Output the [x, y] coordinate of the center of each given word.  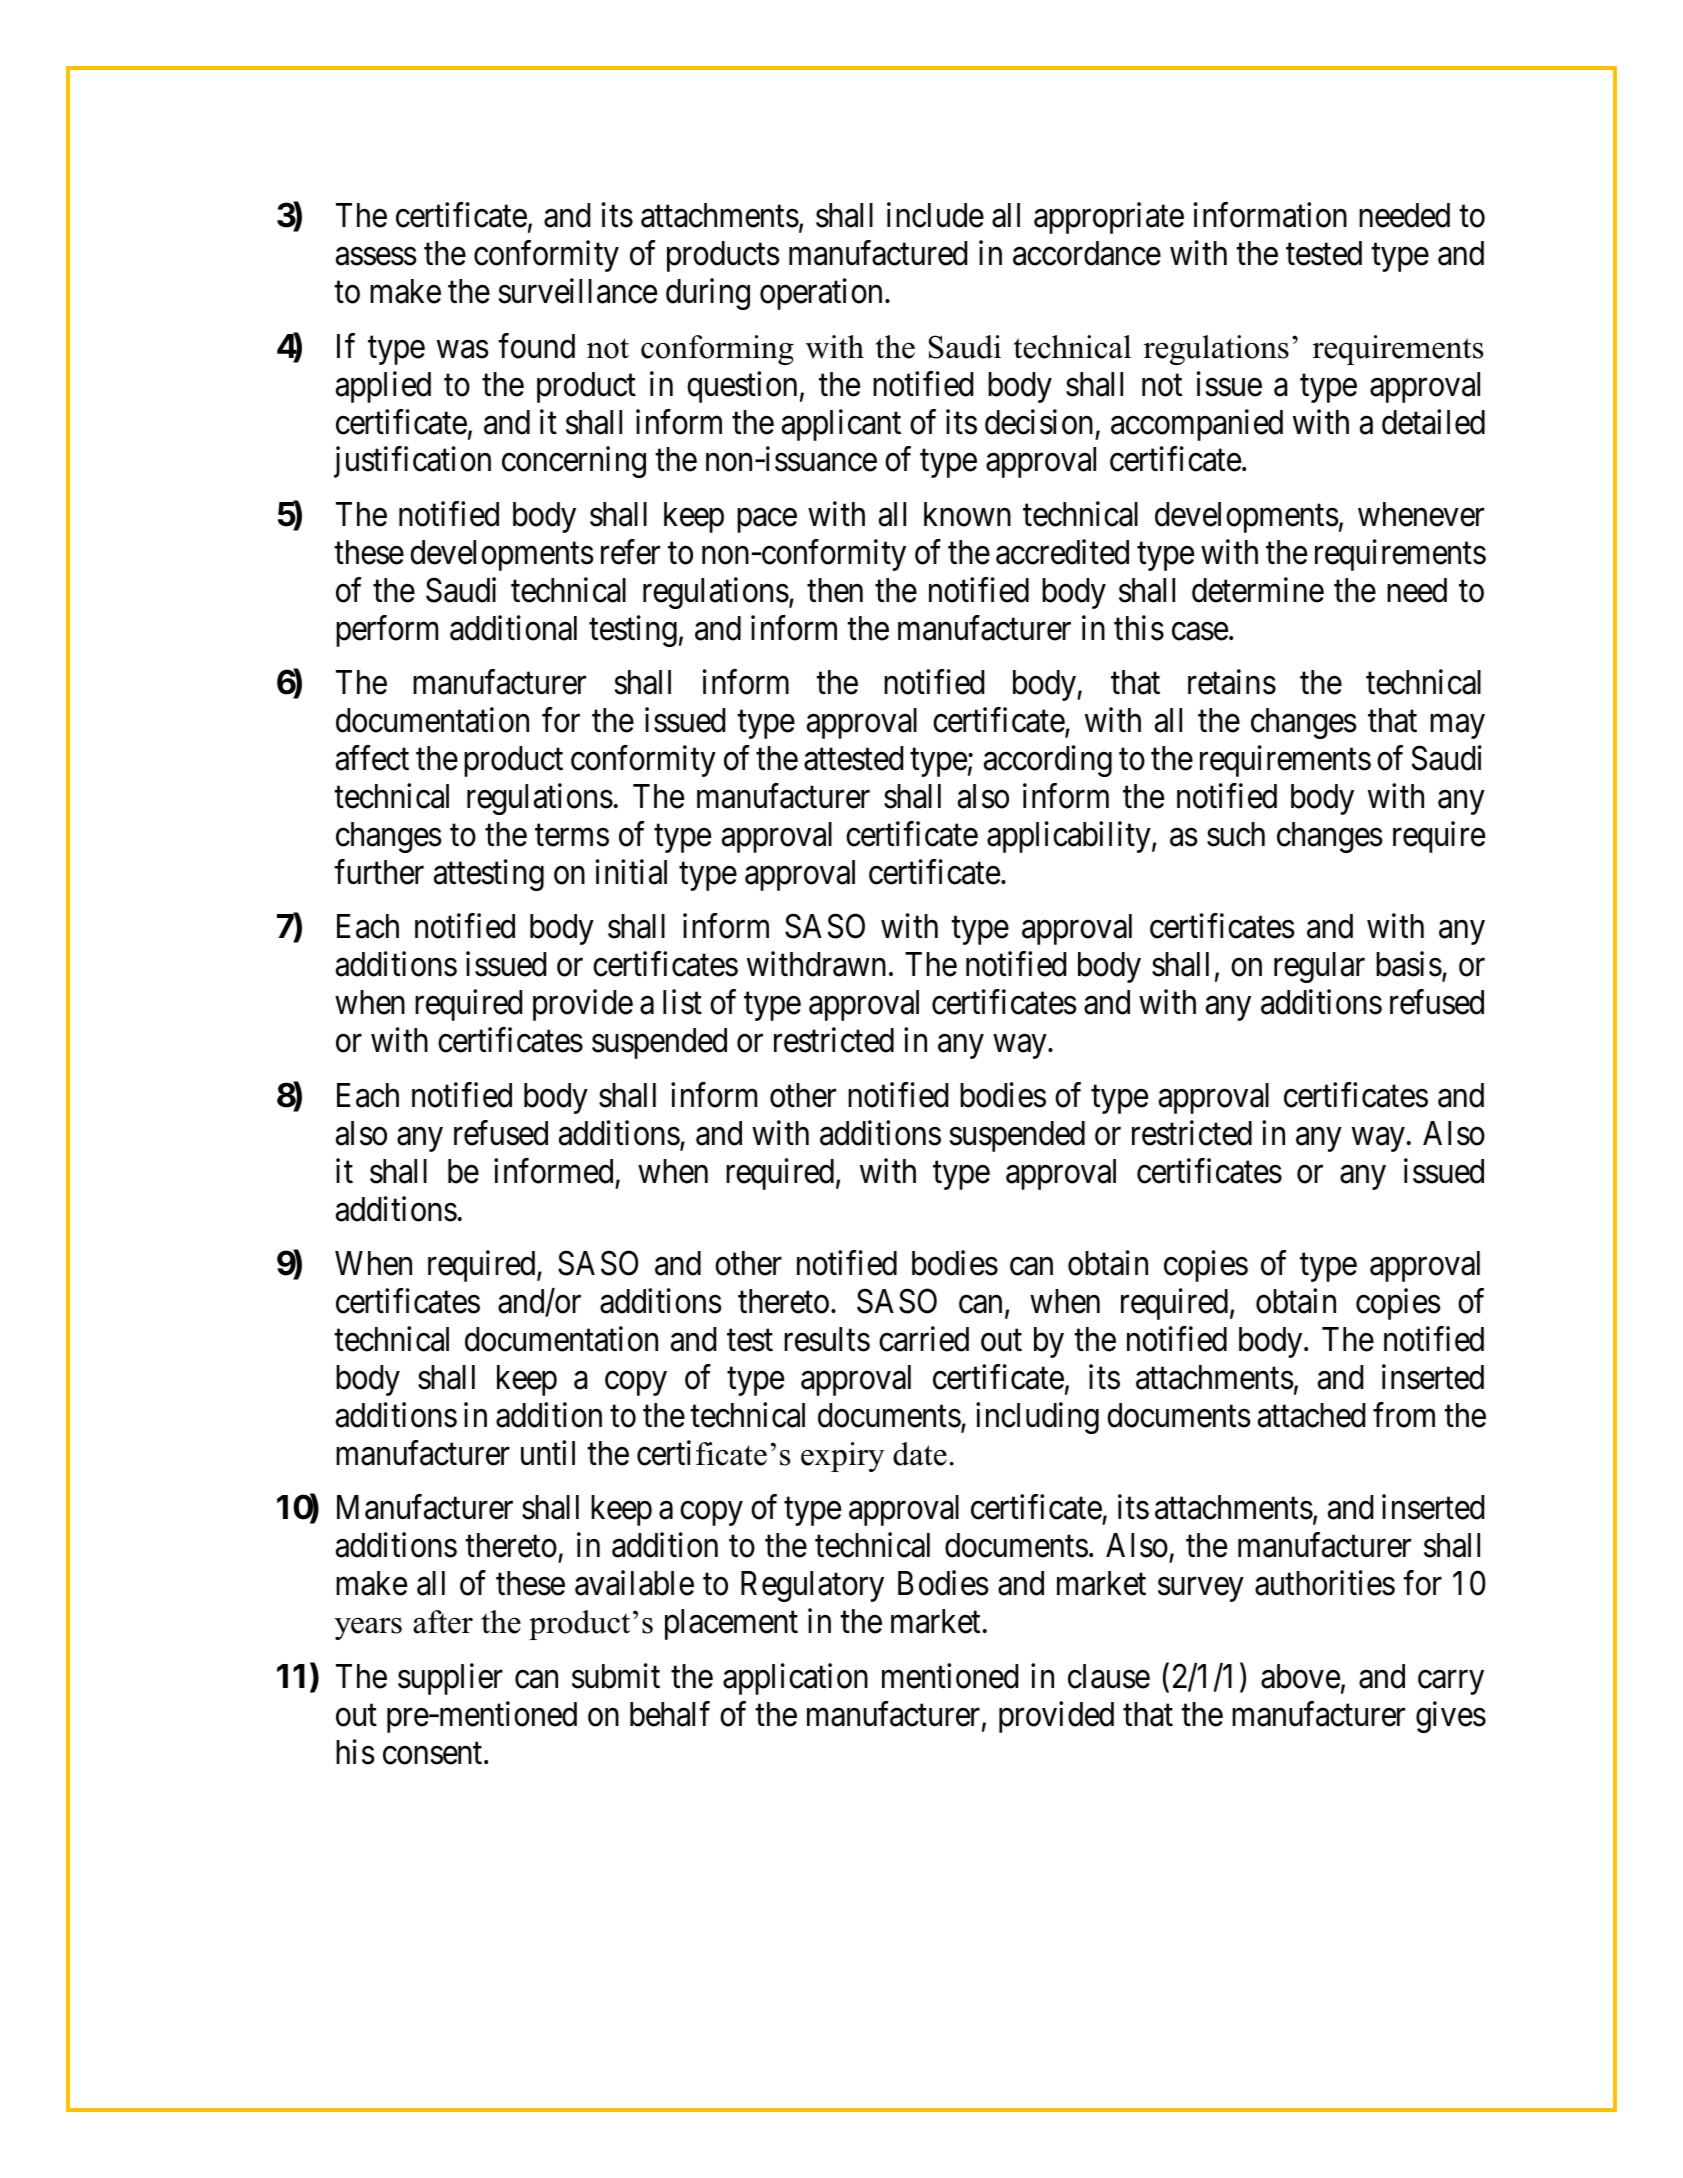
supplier [450, 1679]
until [548, 1452]
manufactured [878, 253]
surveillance [578, 291]
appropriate [1109, 218]
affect [372, 758]
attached [1311, 1415]
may [1457, 727]
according [1048, 761]
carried [924, 1339]
